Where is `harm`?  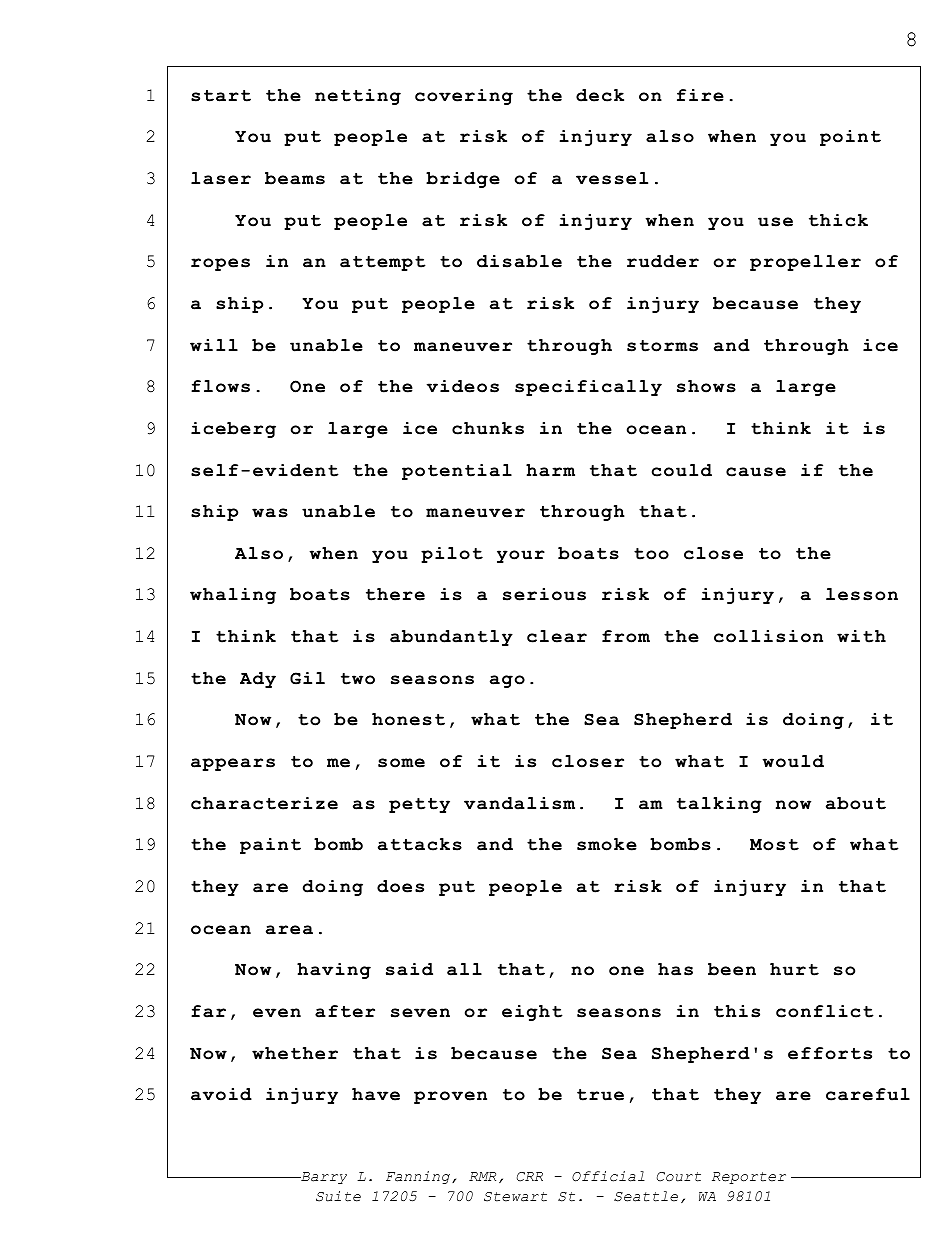
harm is located at coordinates (550, 470).
